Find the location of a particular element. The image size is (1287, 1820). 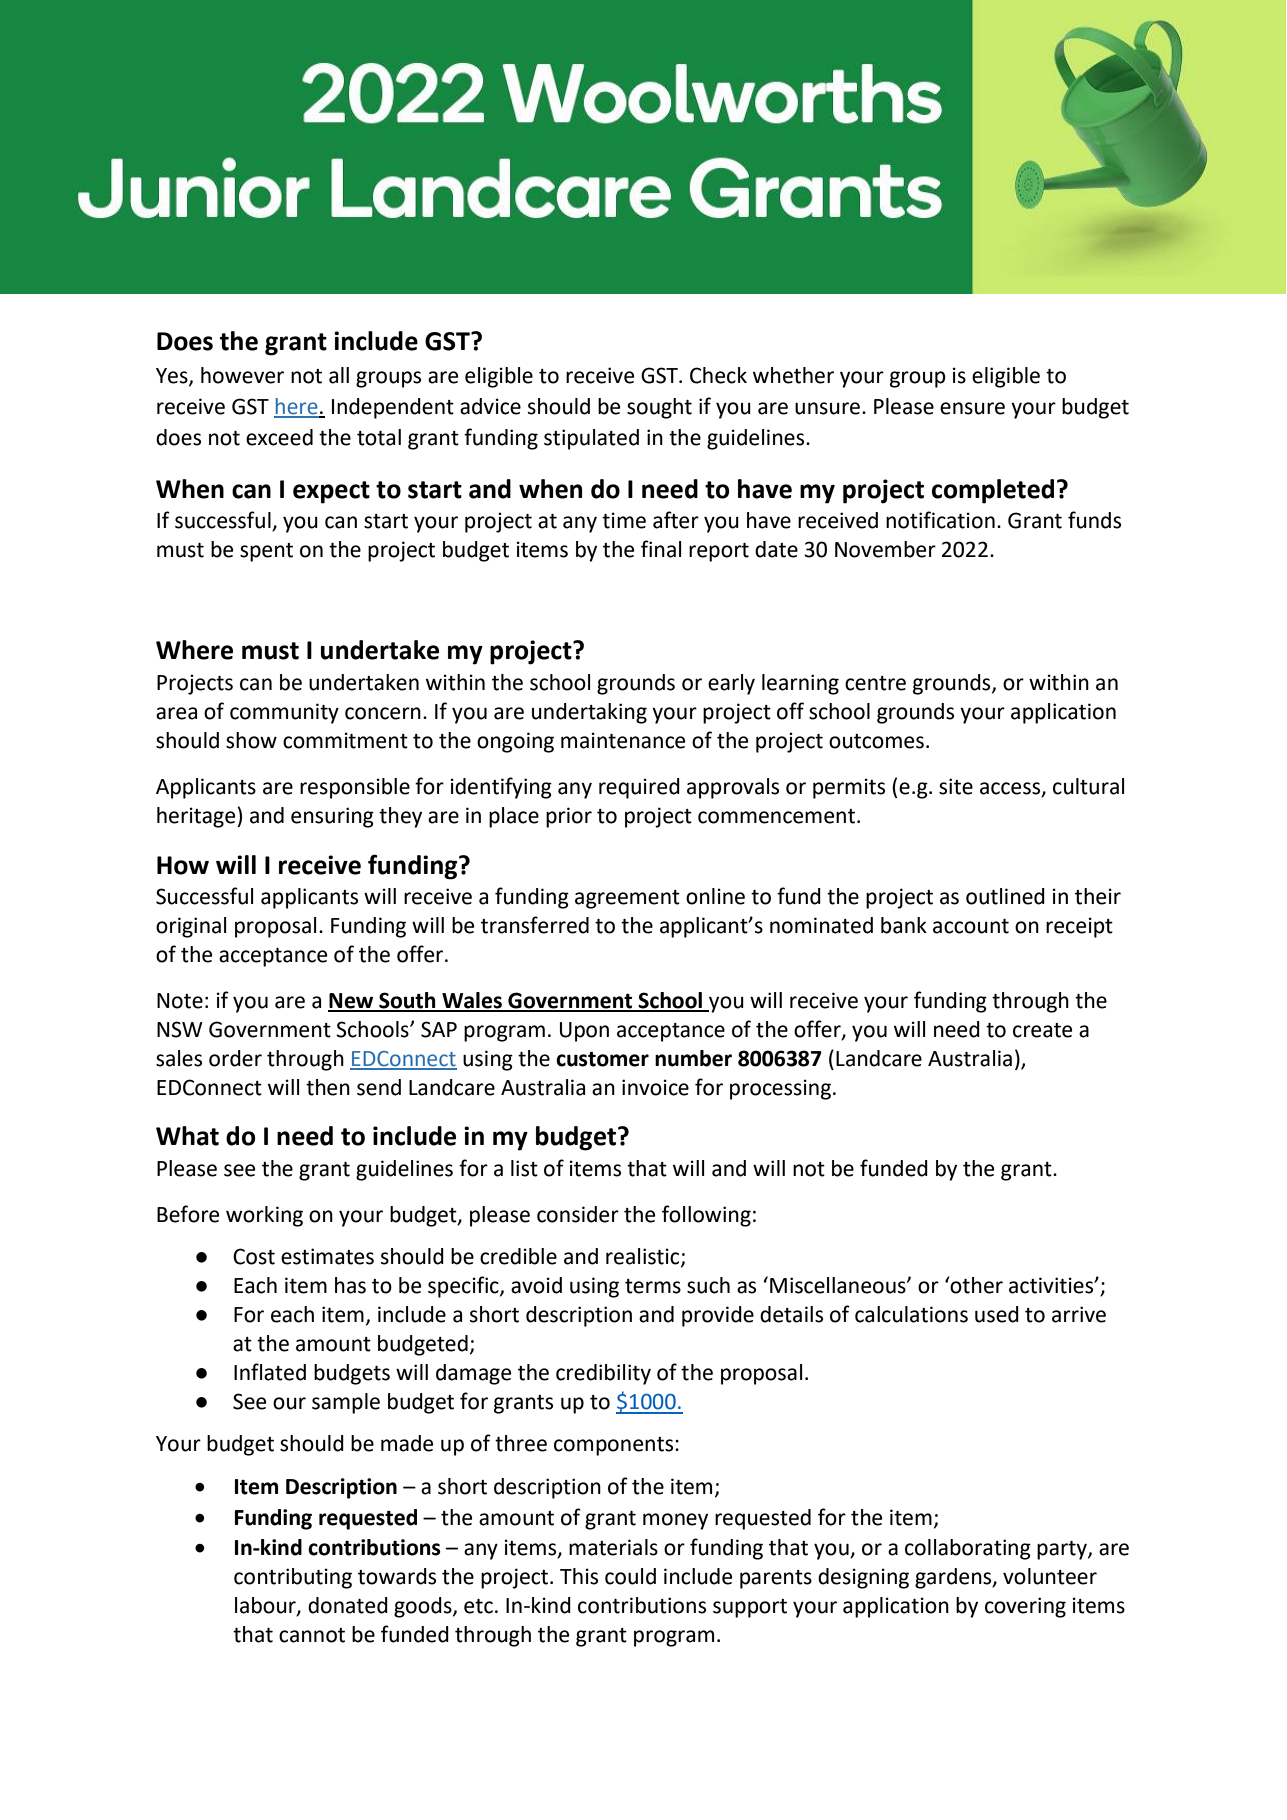

labour is located at coordinates (266, 1606).
